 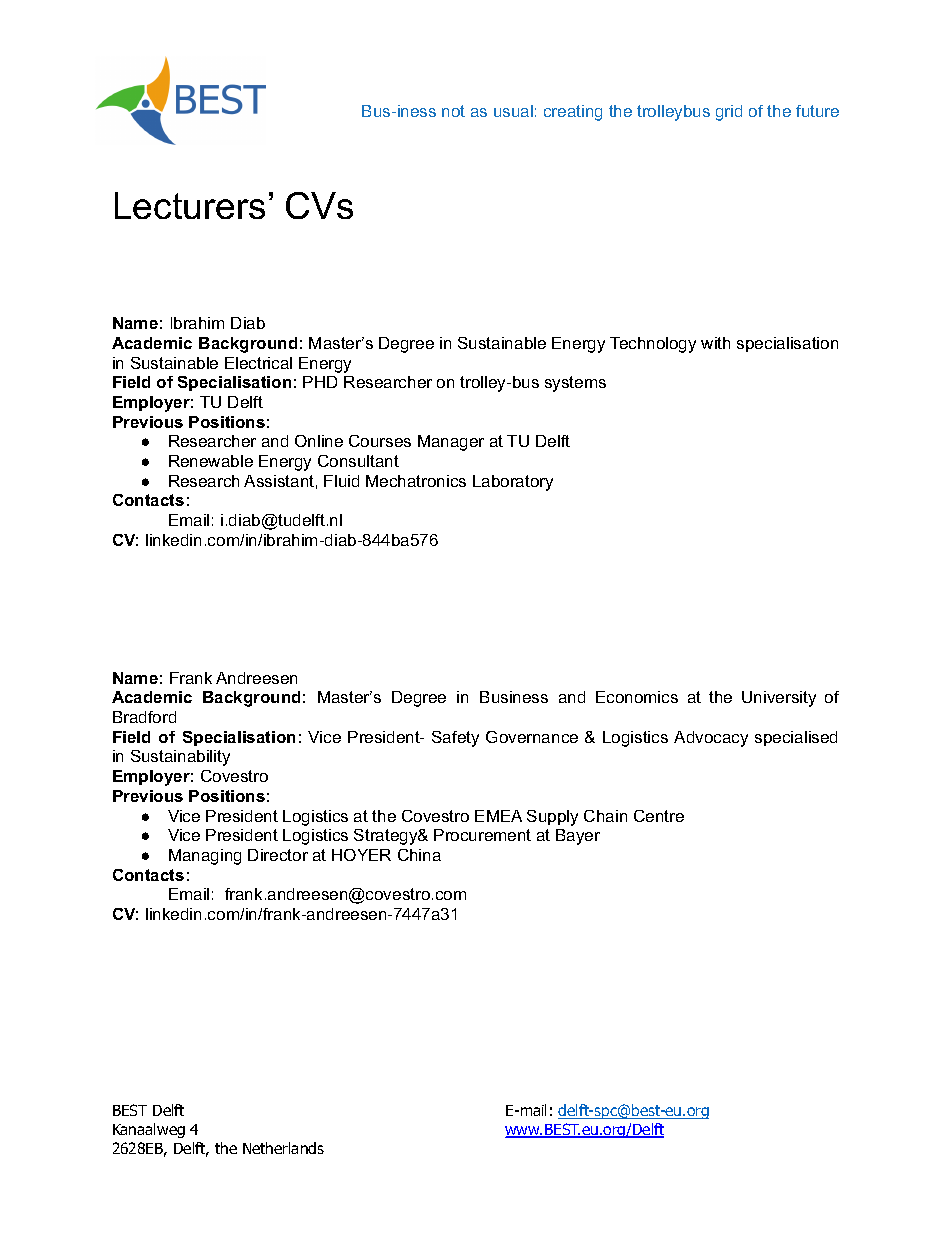 I want to click on Netherlands, so click(x=283, y=1148).
